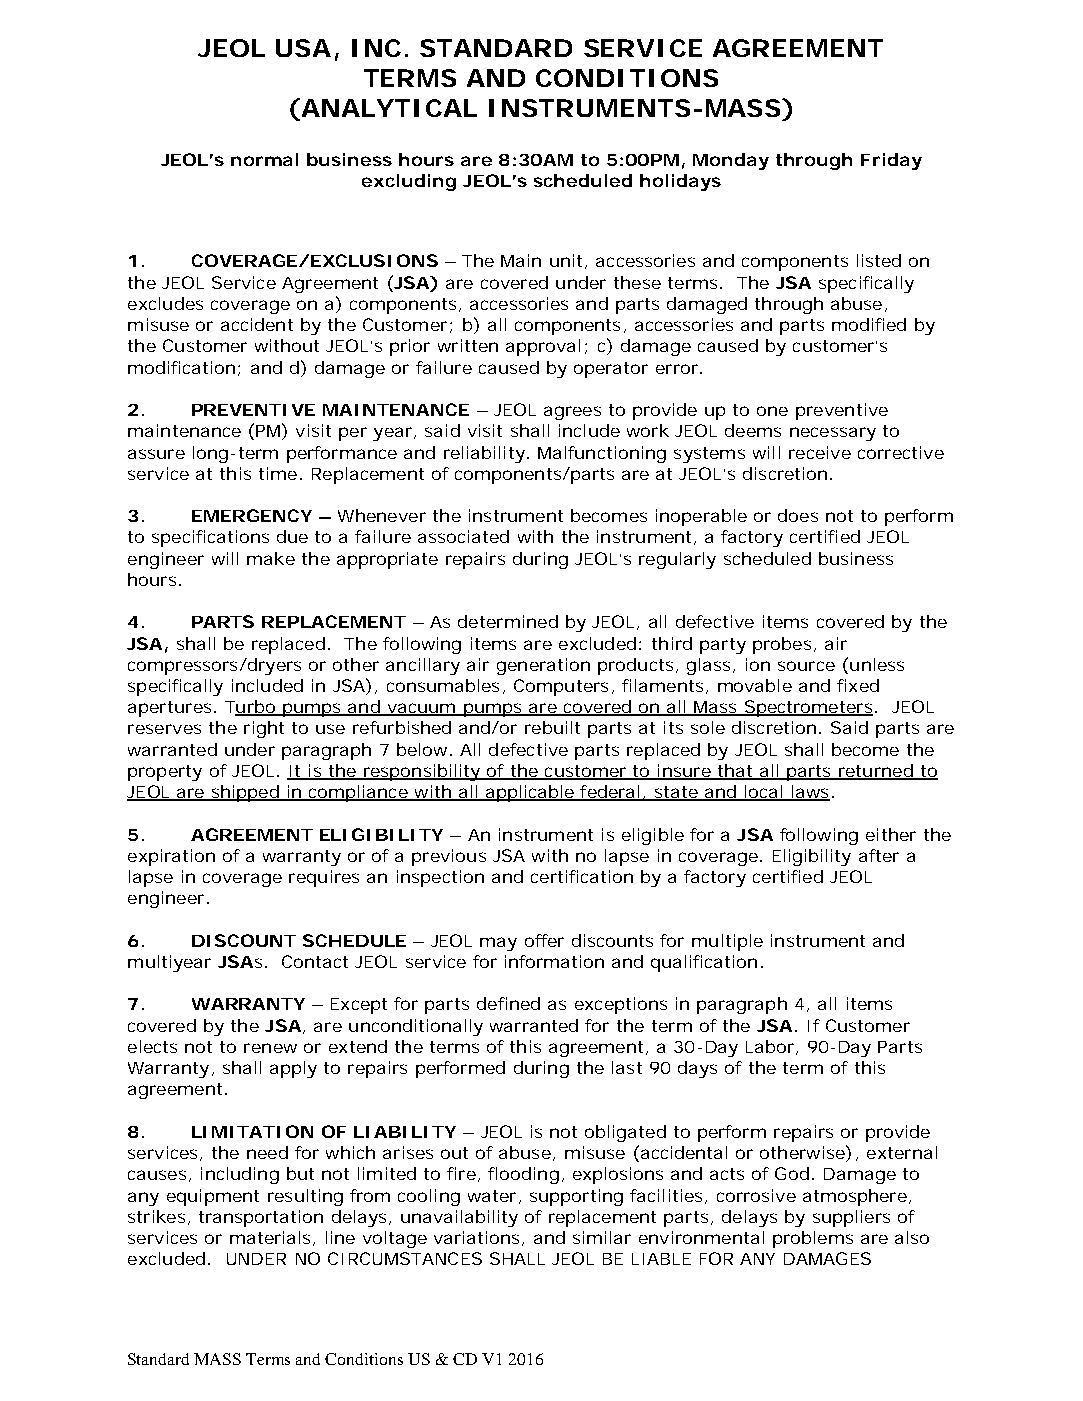  I want to click on water, so click(492, 1196).
